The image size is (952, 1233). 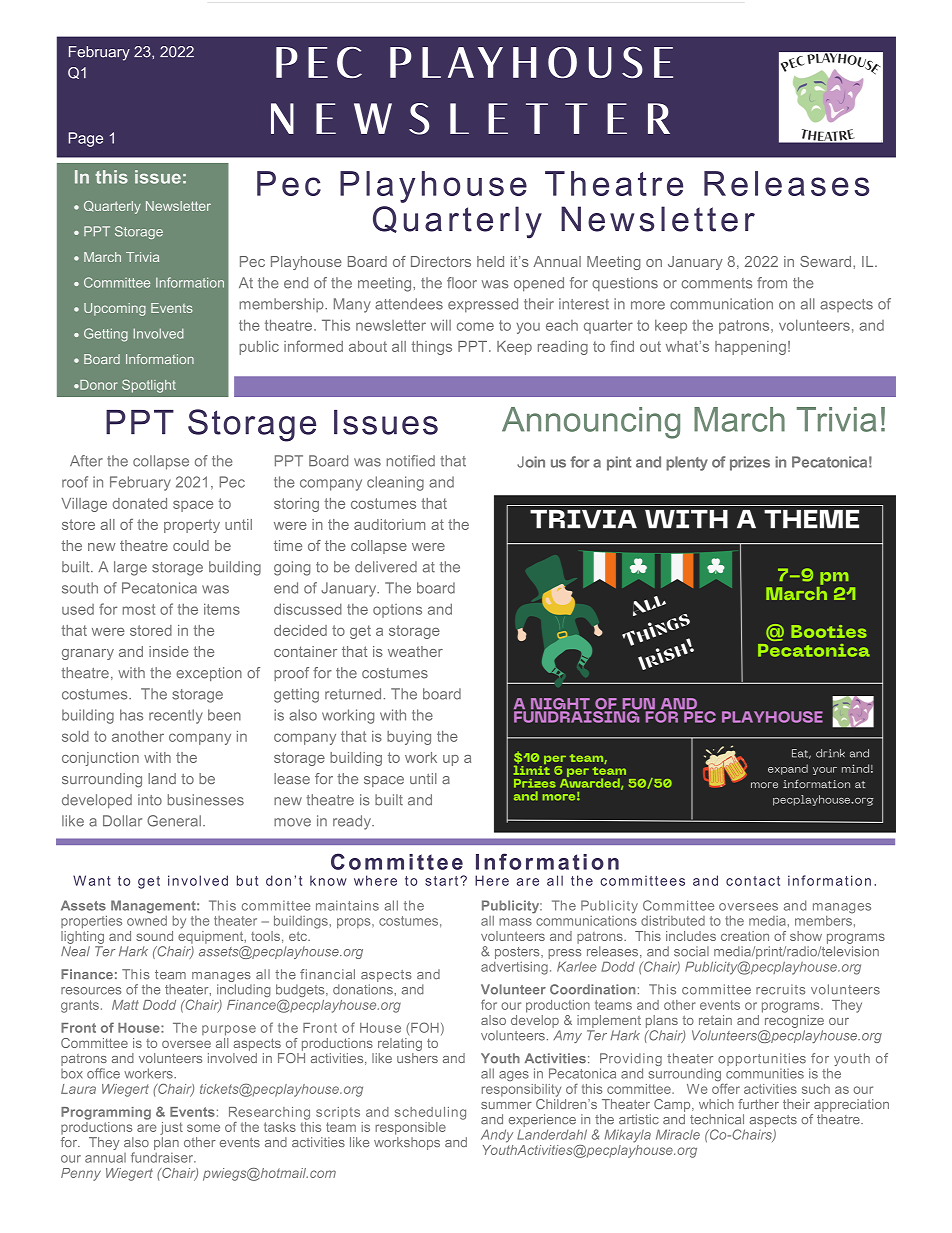 What do you see at coordinates (717, 1119) in the document?
I see `technical` at bounding box center [717, 1119].
